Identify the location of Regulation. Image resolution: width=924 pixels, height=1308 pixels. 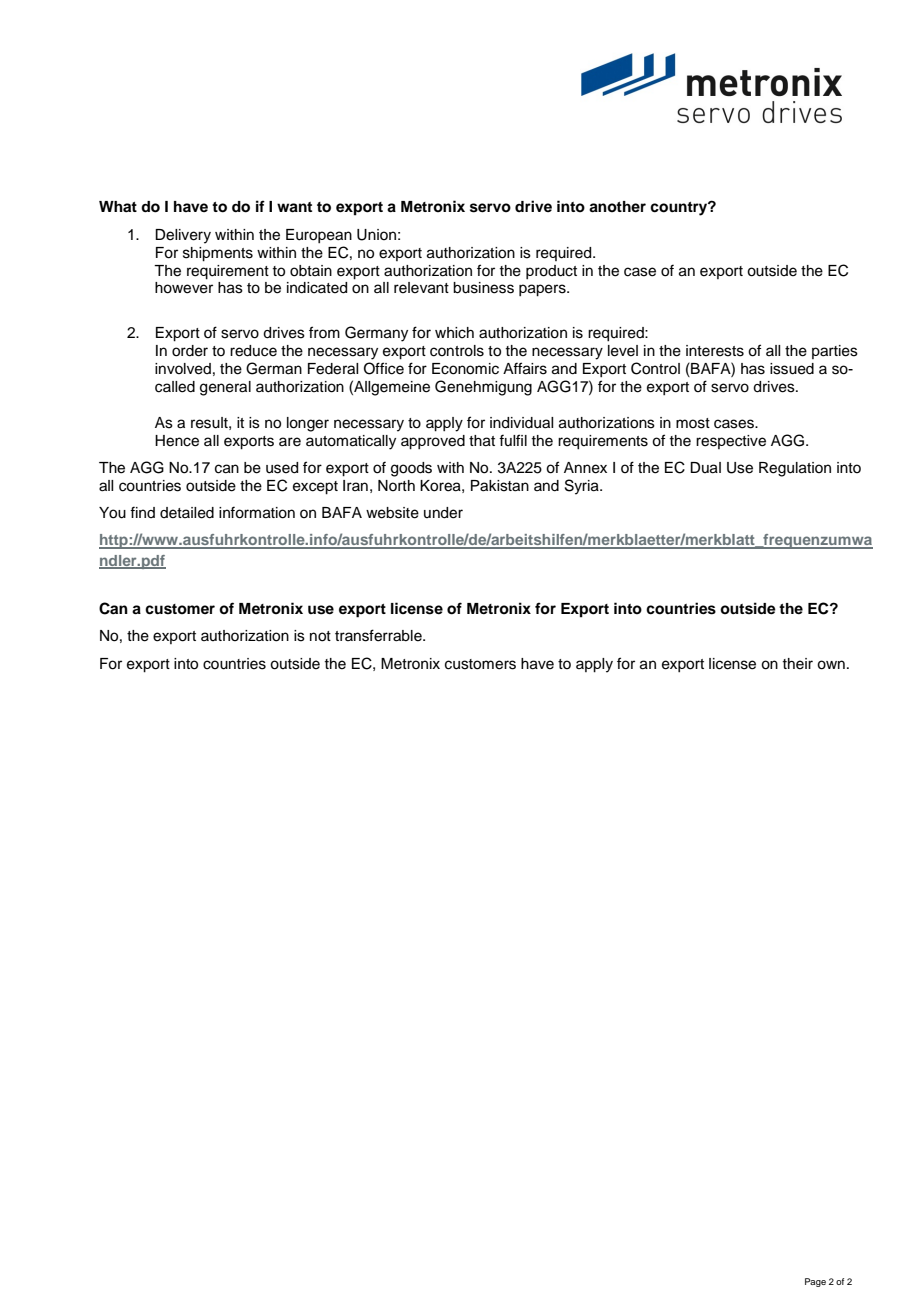
(795, 469).
